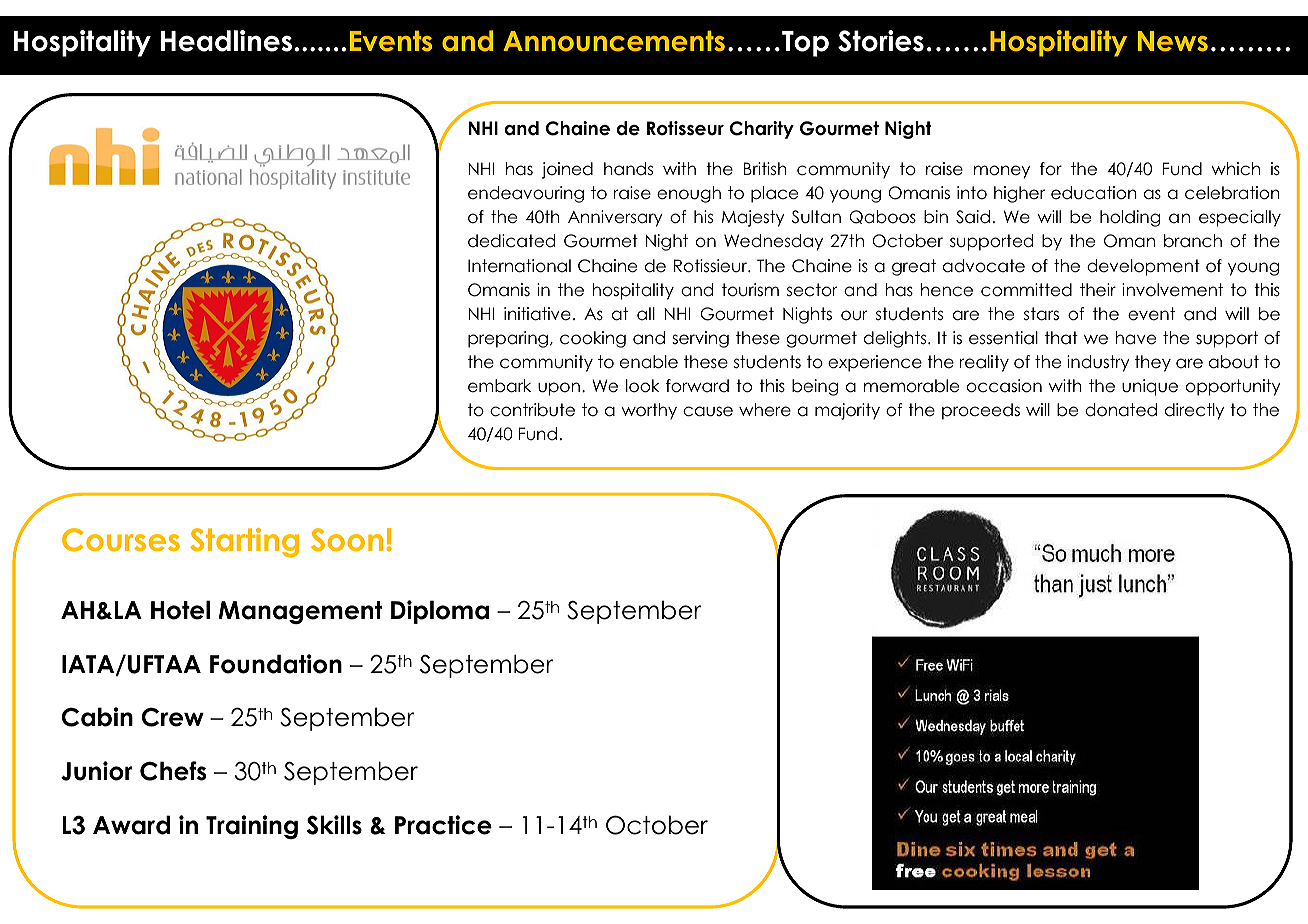  I want to click on embark, so click(499, 386).
